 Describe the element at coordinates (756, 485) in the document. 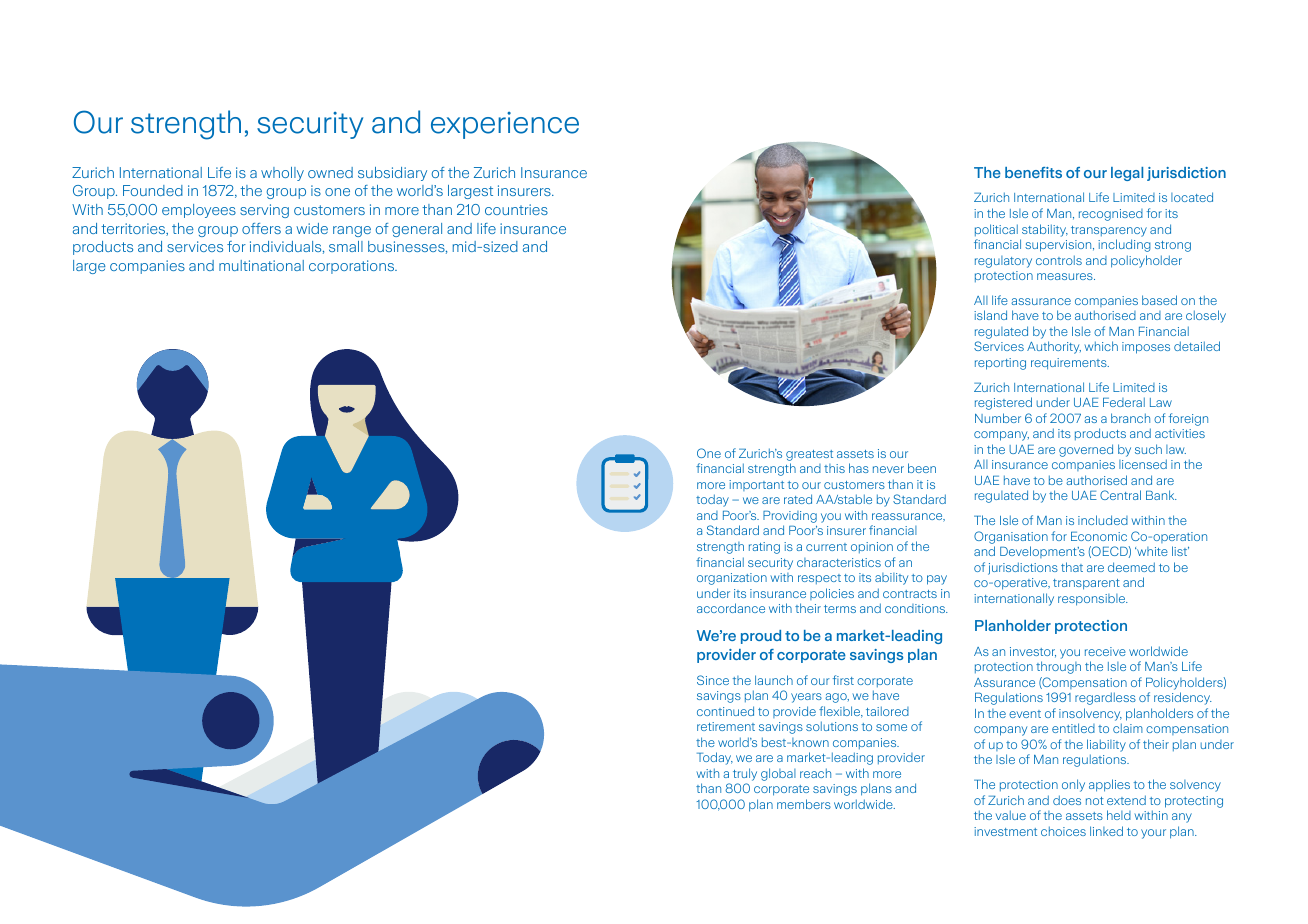

I see `important` at that location.
